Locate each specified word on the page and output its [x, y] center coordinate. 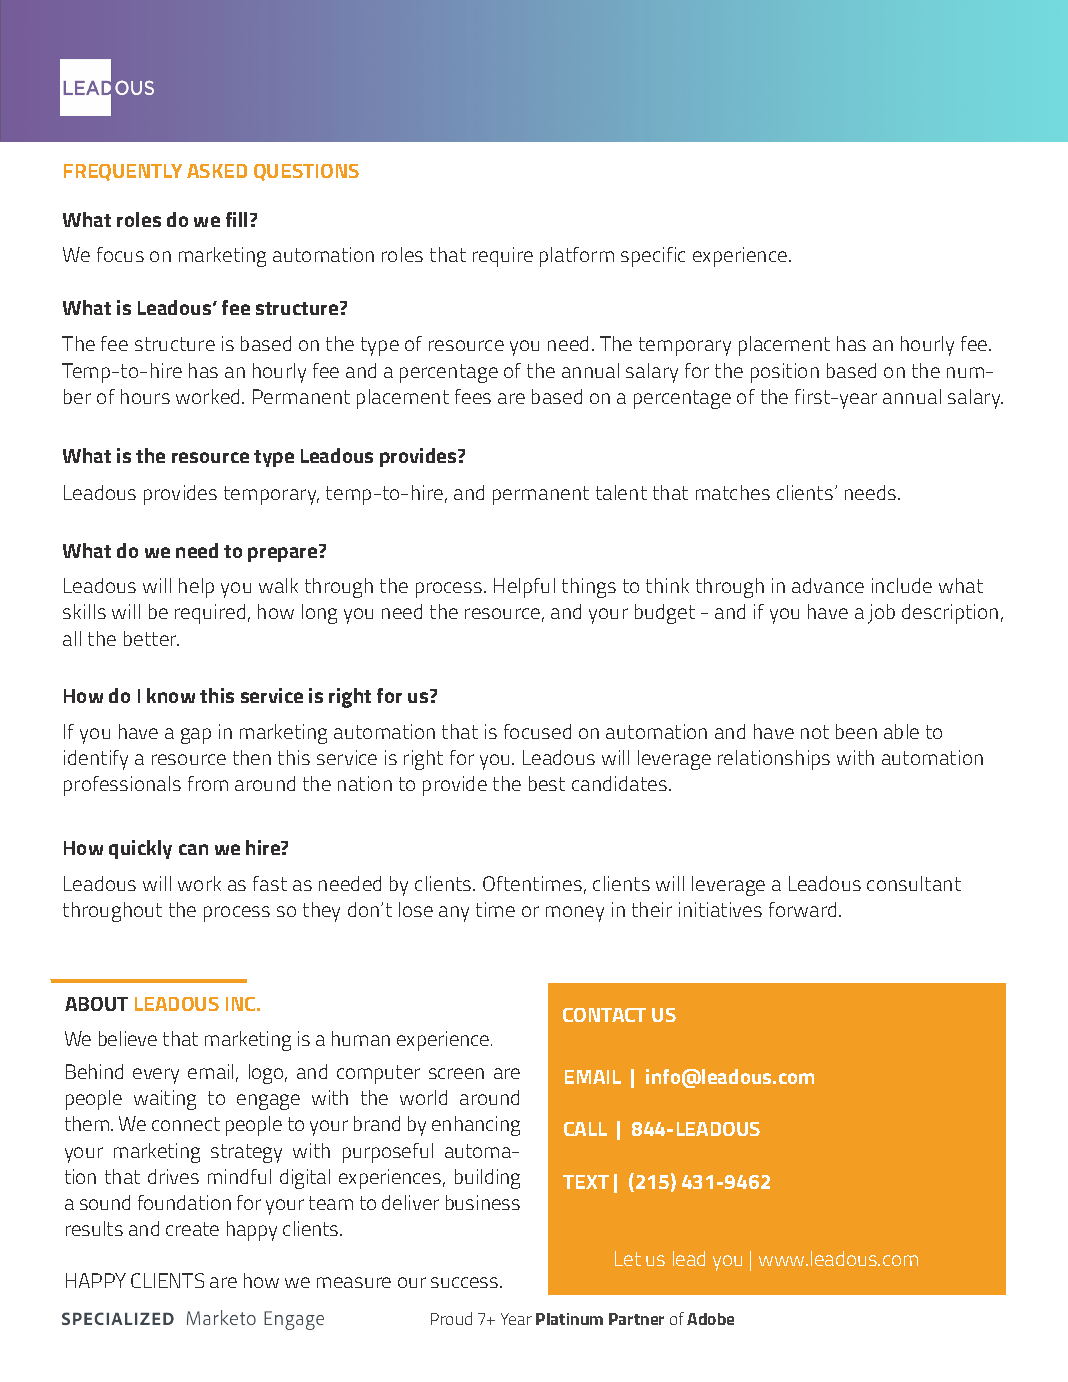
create [192, 1229]
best [547, 783]
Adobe [710, 1319]
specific [653, 257]
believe [128, 1038]
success [466, 1282]
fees [473, 396]
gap [196, 736]
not [815, 732]
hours [145, 396]
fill [238, 219]
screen [456, 1073]
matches [733, 492]
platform [577, 257]
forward [802, 909]
